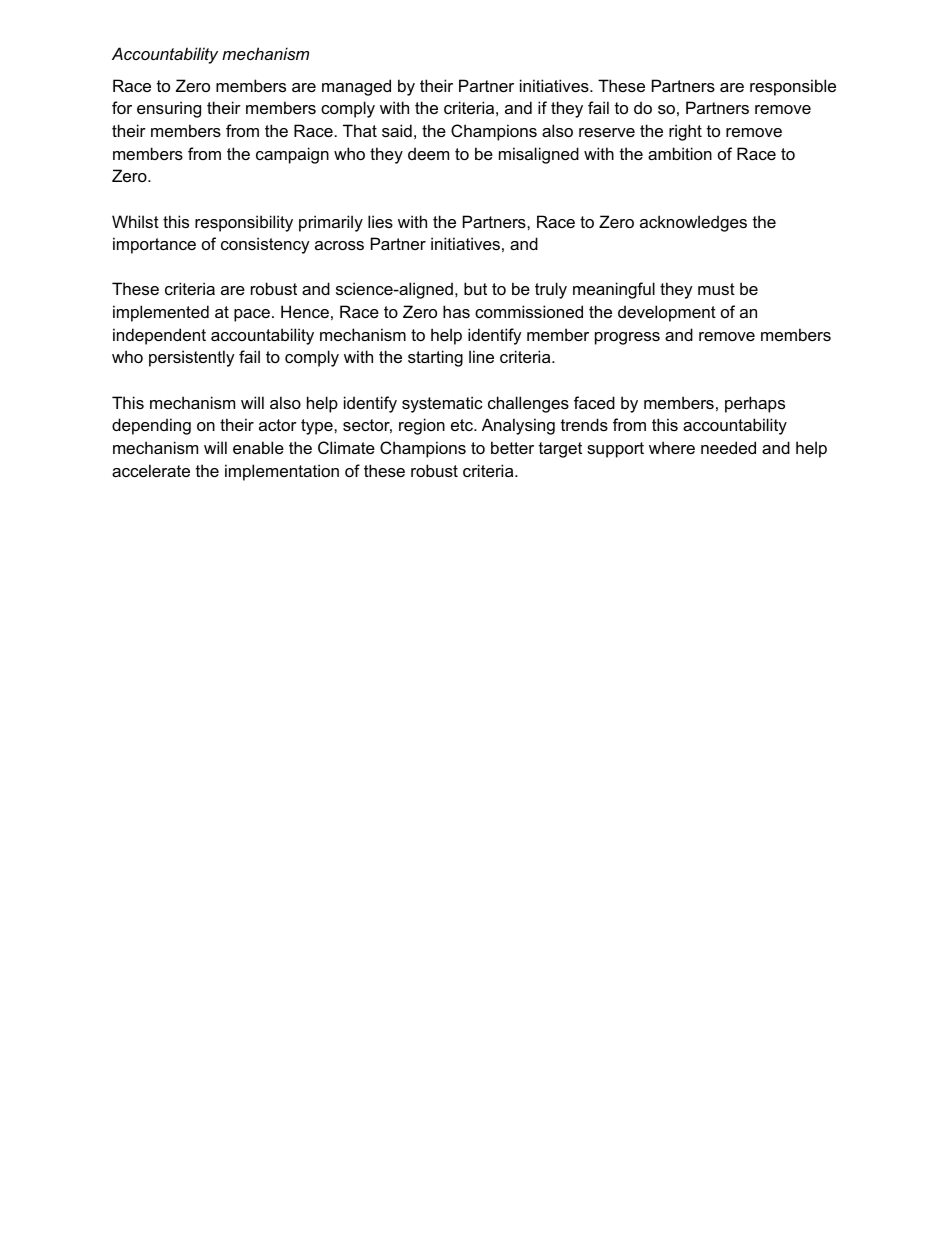 The height and width of the screenshot is (1233, 952). I want to click on ensuring, so click(169, 109).
